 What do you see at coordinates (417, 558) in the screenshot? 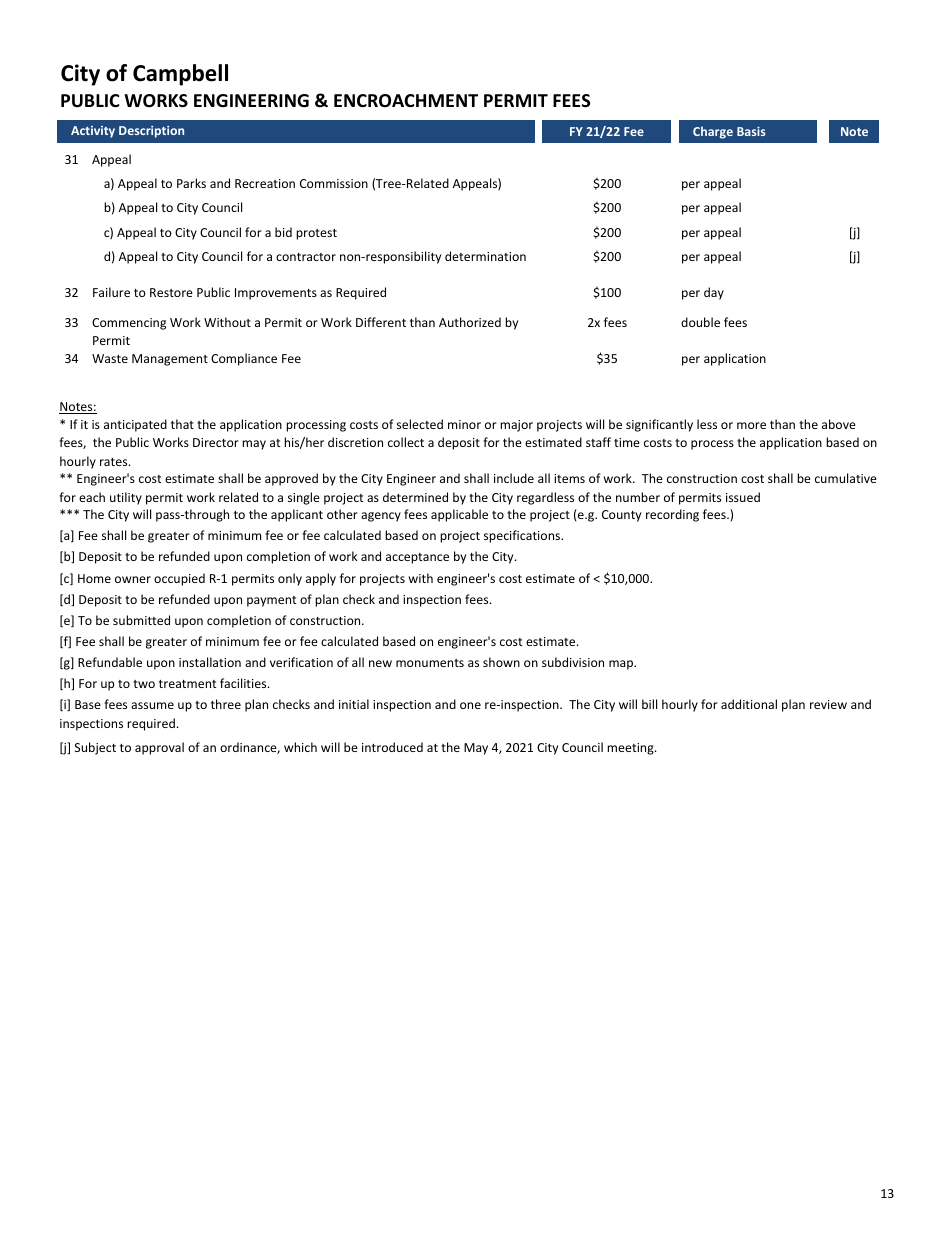
I see `acceptance` at bounding box center [417, 558].
